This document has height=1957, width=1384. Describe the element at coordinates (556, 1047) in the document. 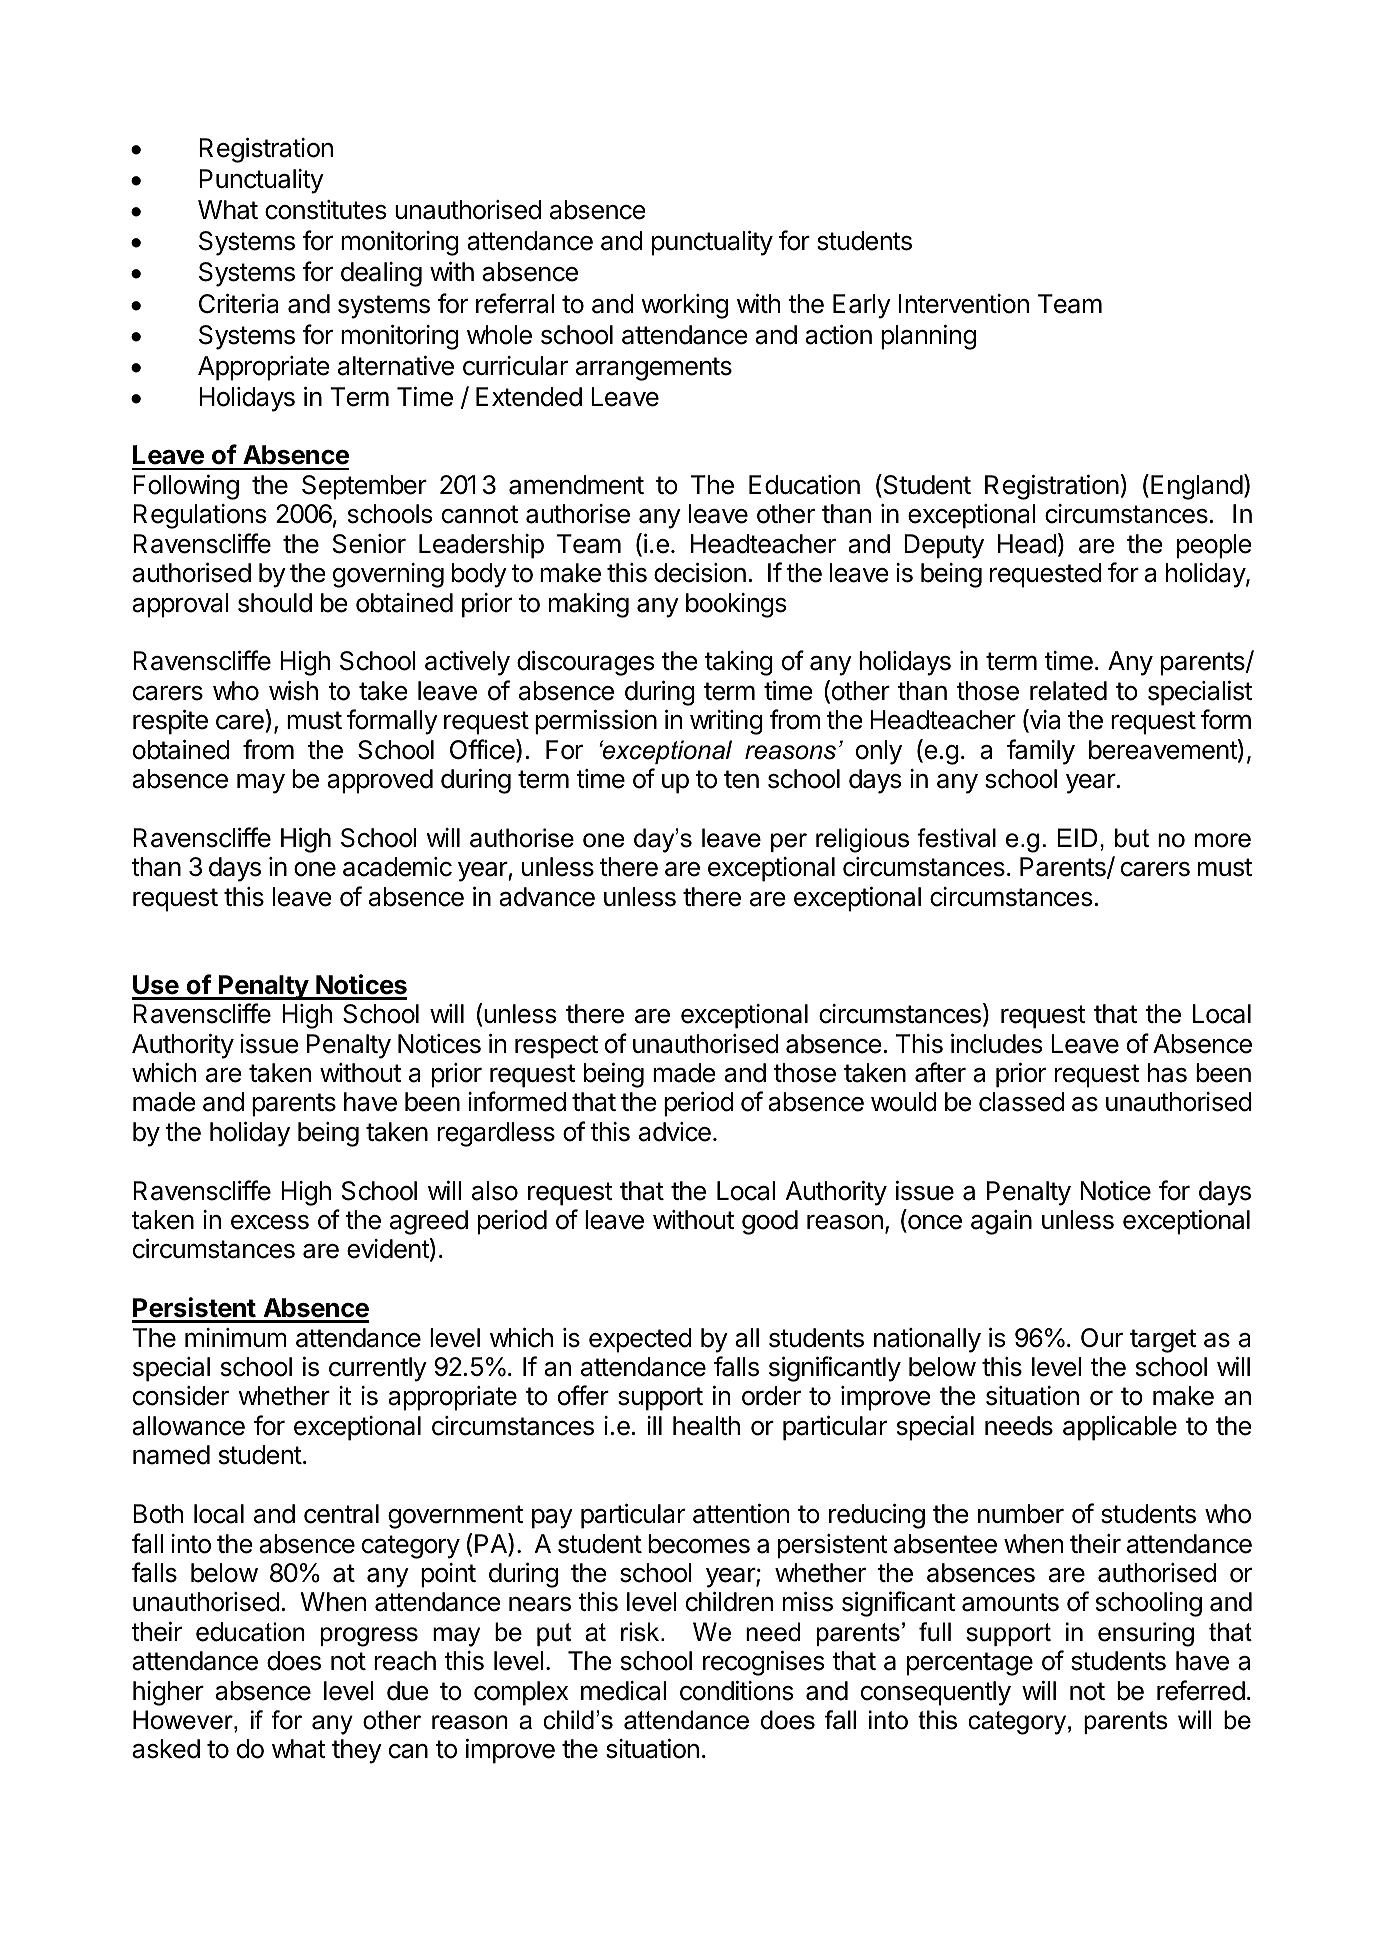

I see `respect` at that location.
